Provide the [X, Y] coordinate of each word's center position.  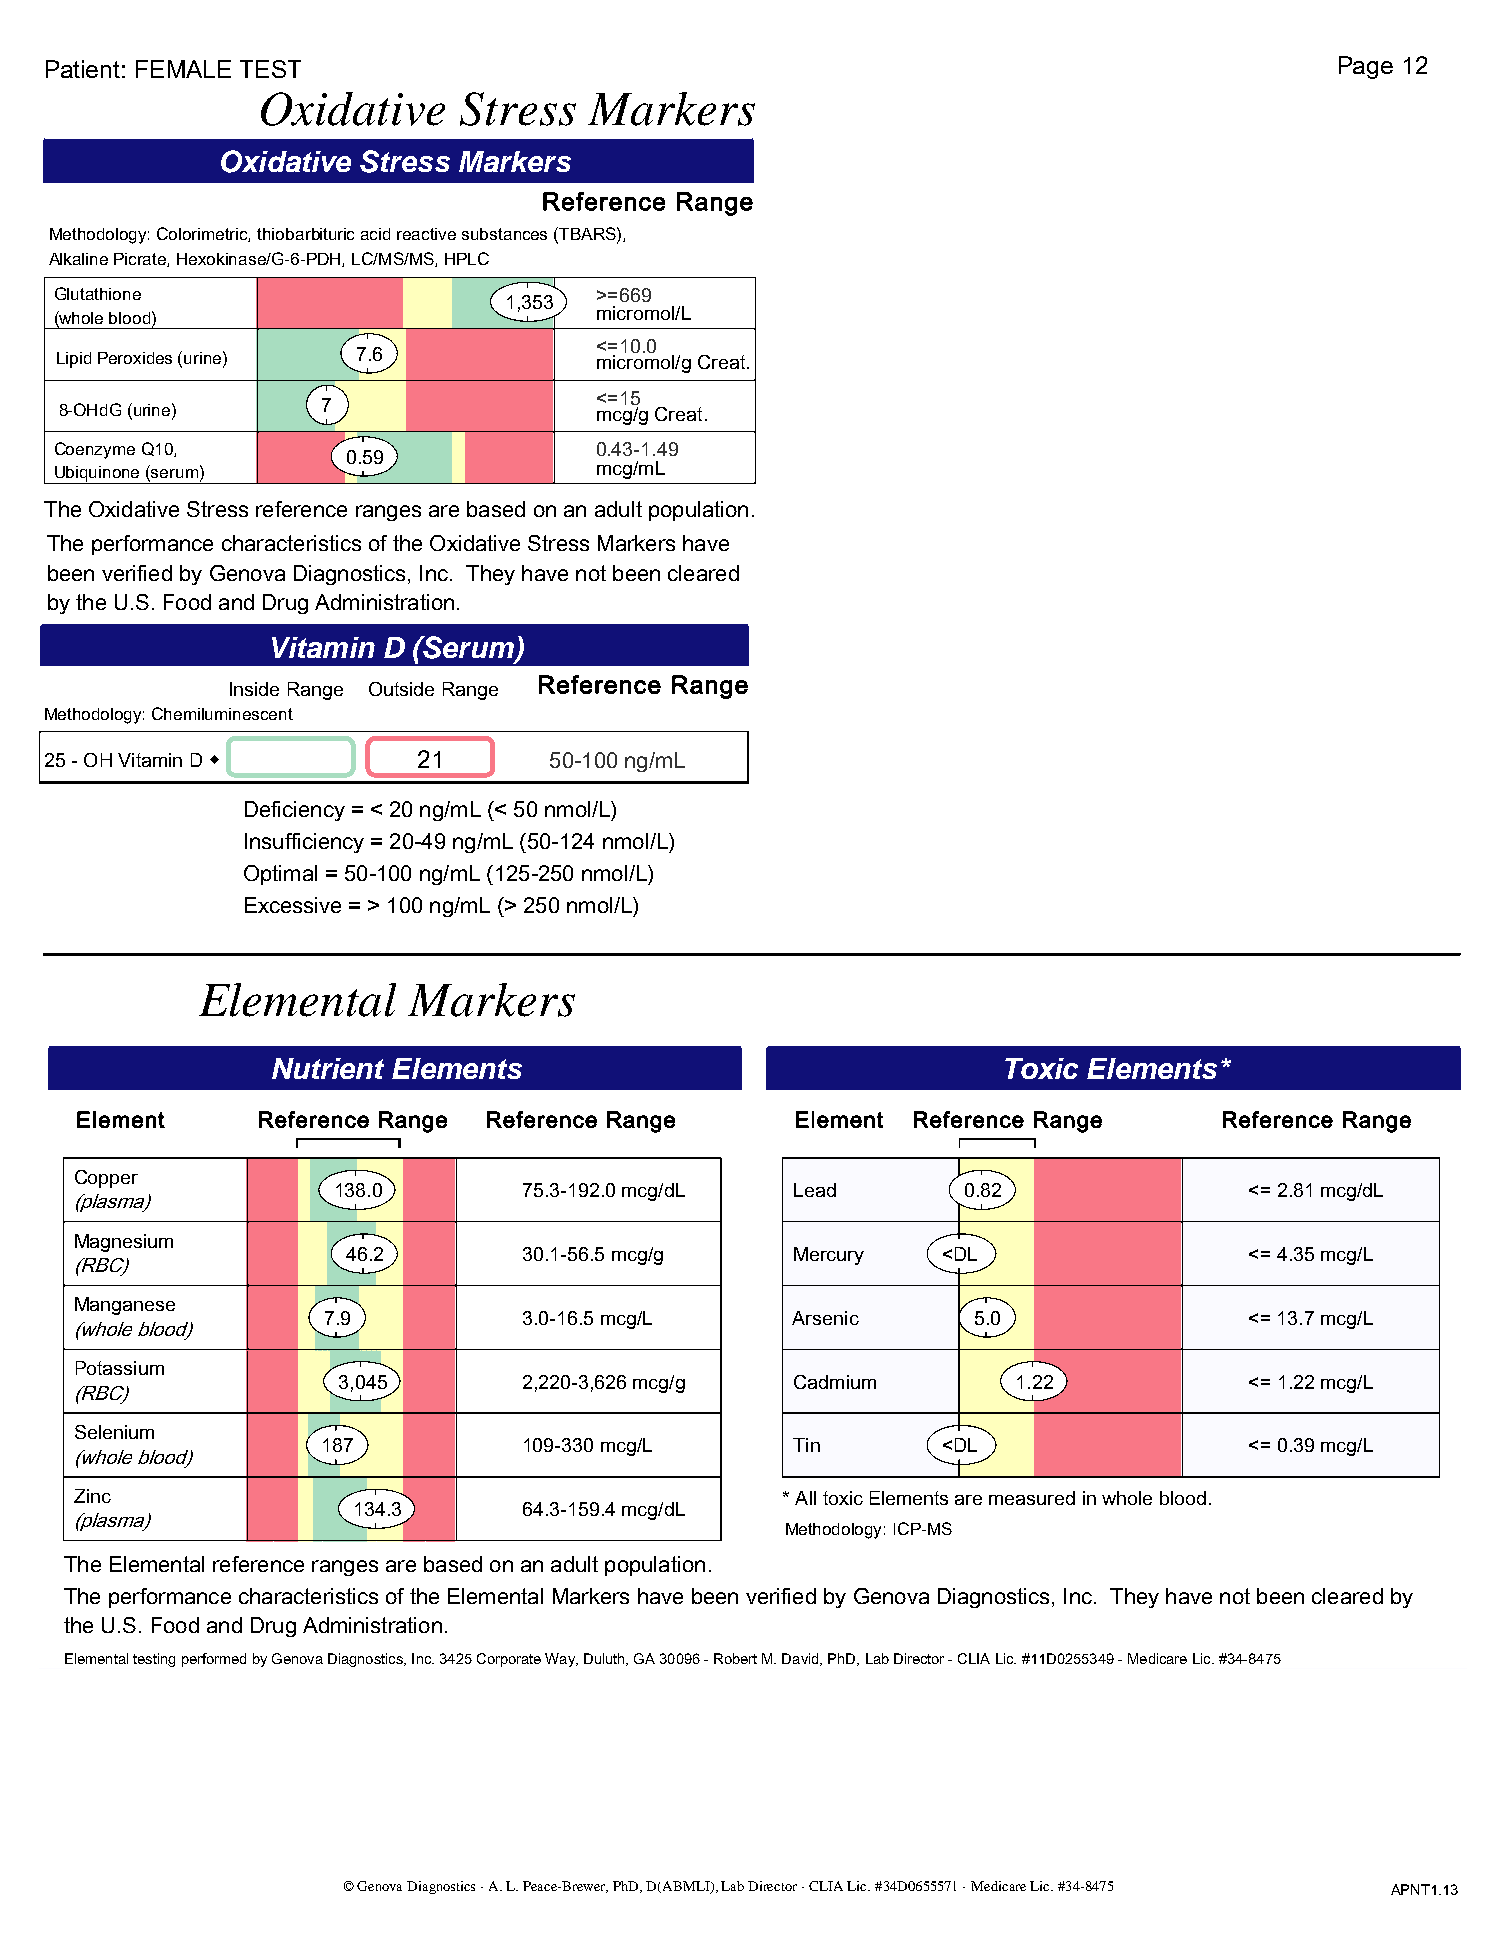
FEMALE [183, 69]
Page [1366, 67]
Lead [815, 1190]
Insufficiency [304, 843]
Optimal [280, 875]
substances [504, 234]
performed [214, 1660]
